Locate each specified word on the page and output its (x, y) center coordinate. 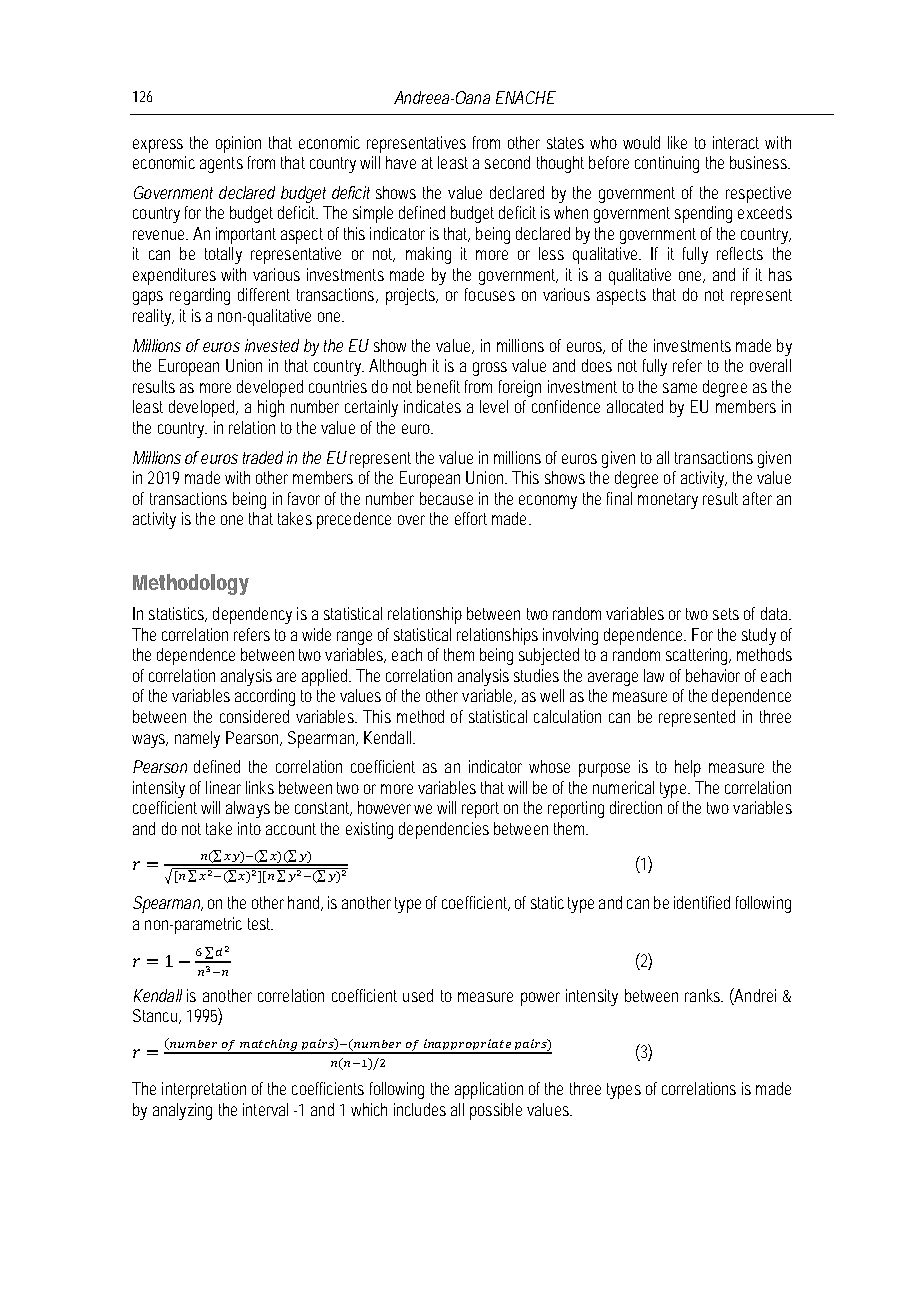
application (489, 1090)
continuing (667, 164)
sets (726, 614)
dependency (252, 615)
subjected (549, 656)
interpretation (204, 1090)
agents (221, 165)
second (507, 162)
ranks (704, 995)
